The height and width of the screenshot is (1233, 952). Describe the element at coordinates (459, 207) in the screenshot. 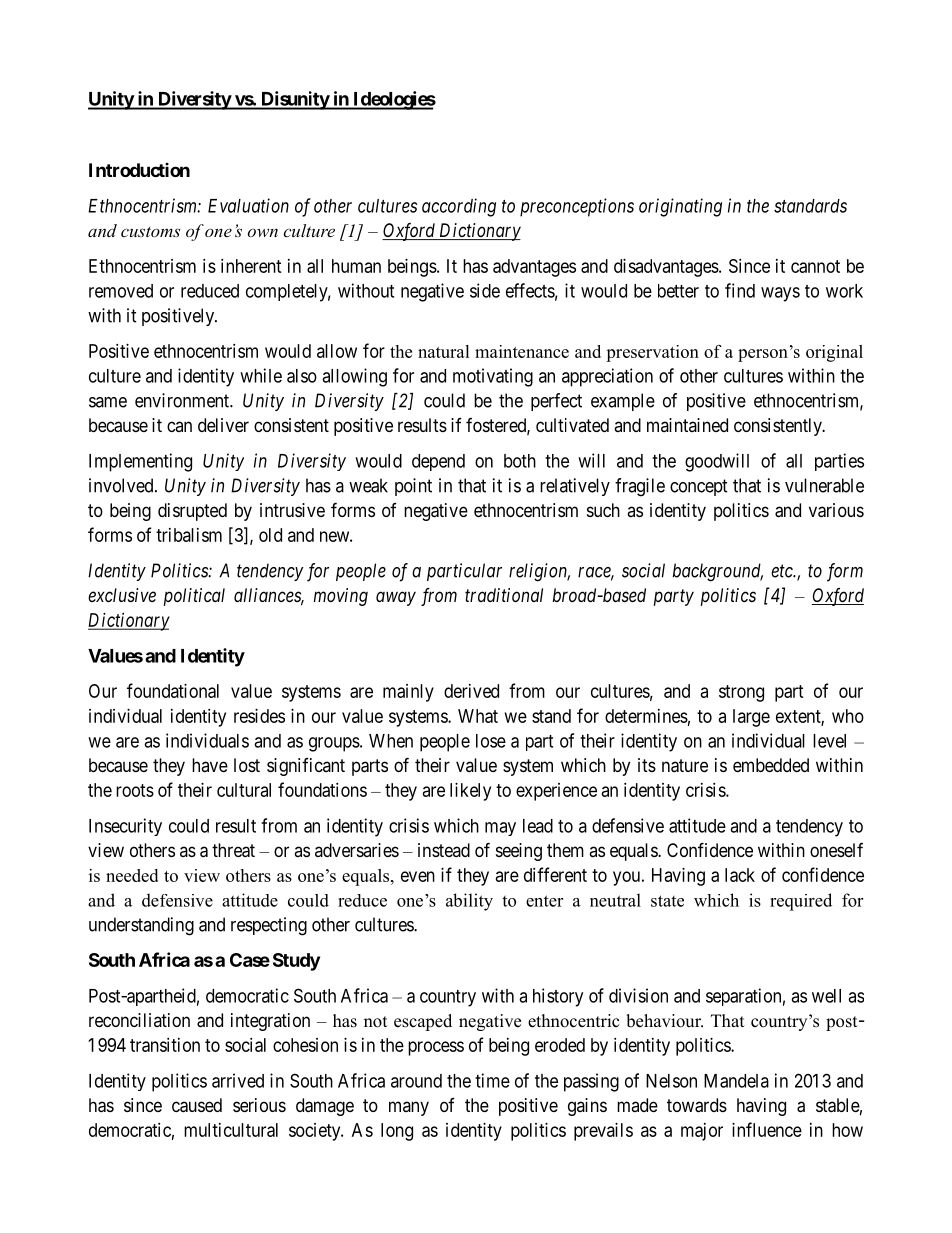

I see `according` at that location.
